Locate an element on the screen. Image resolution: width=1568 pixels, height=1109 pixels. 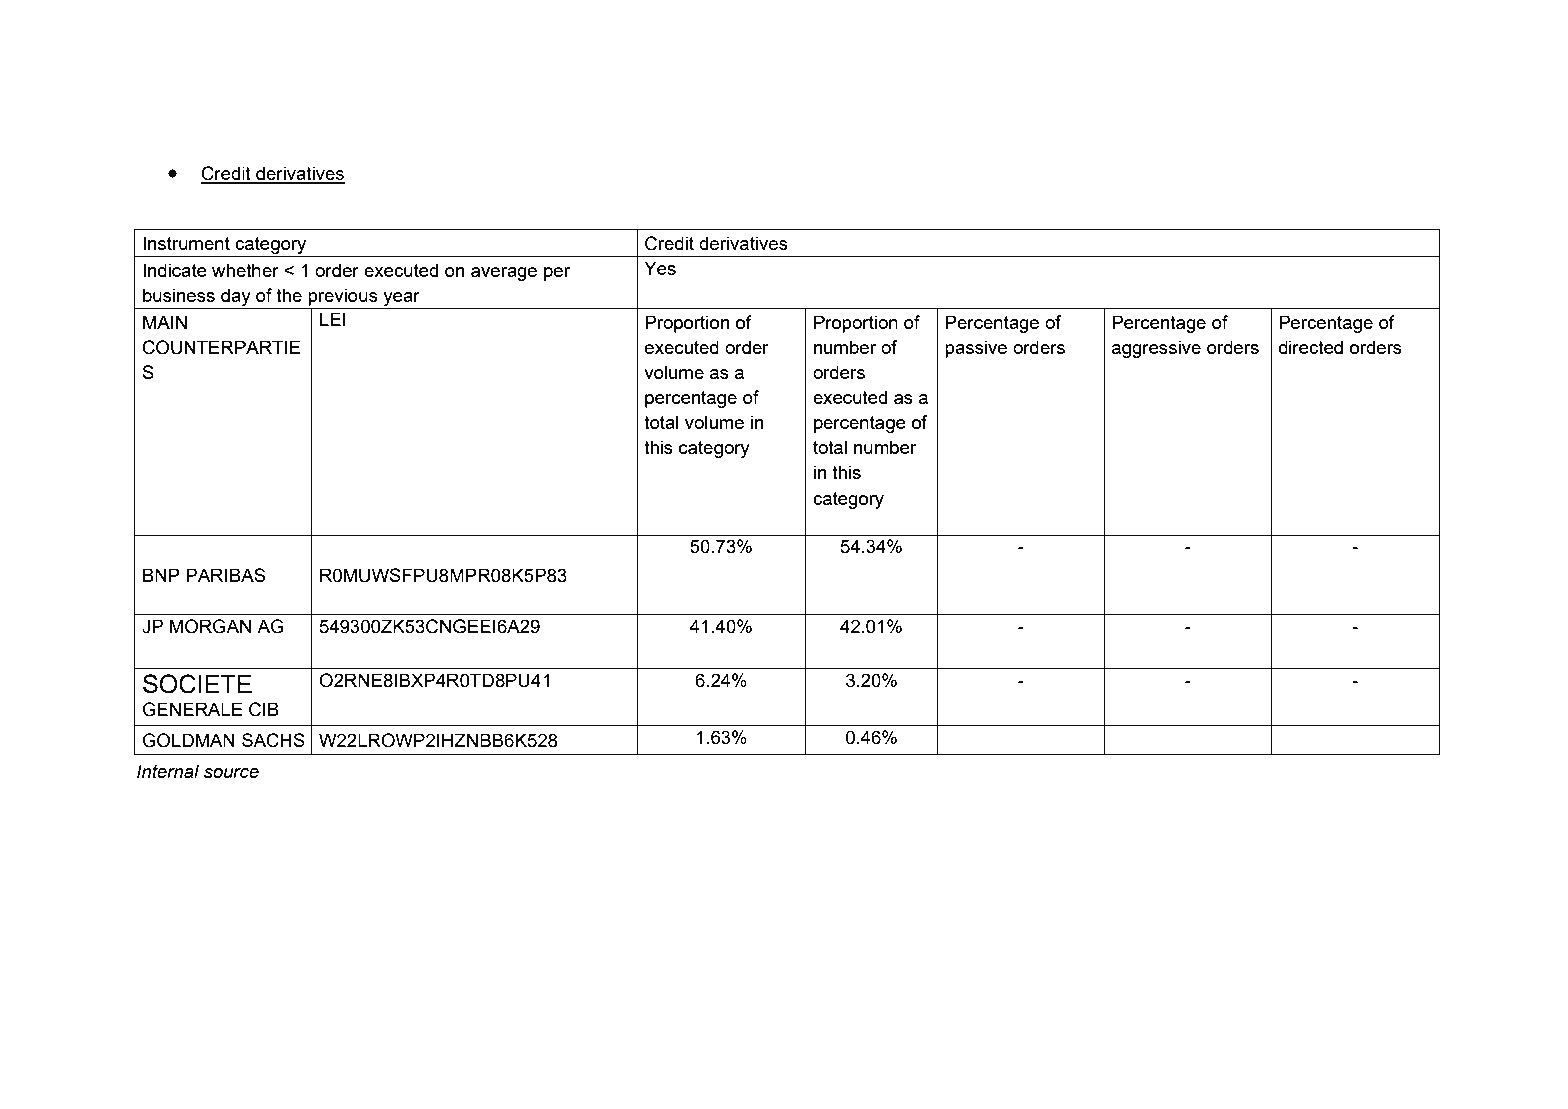
passive is located at coordinates (976, 349).
